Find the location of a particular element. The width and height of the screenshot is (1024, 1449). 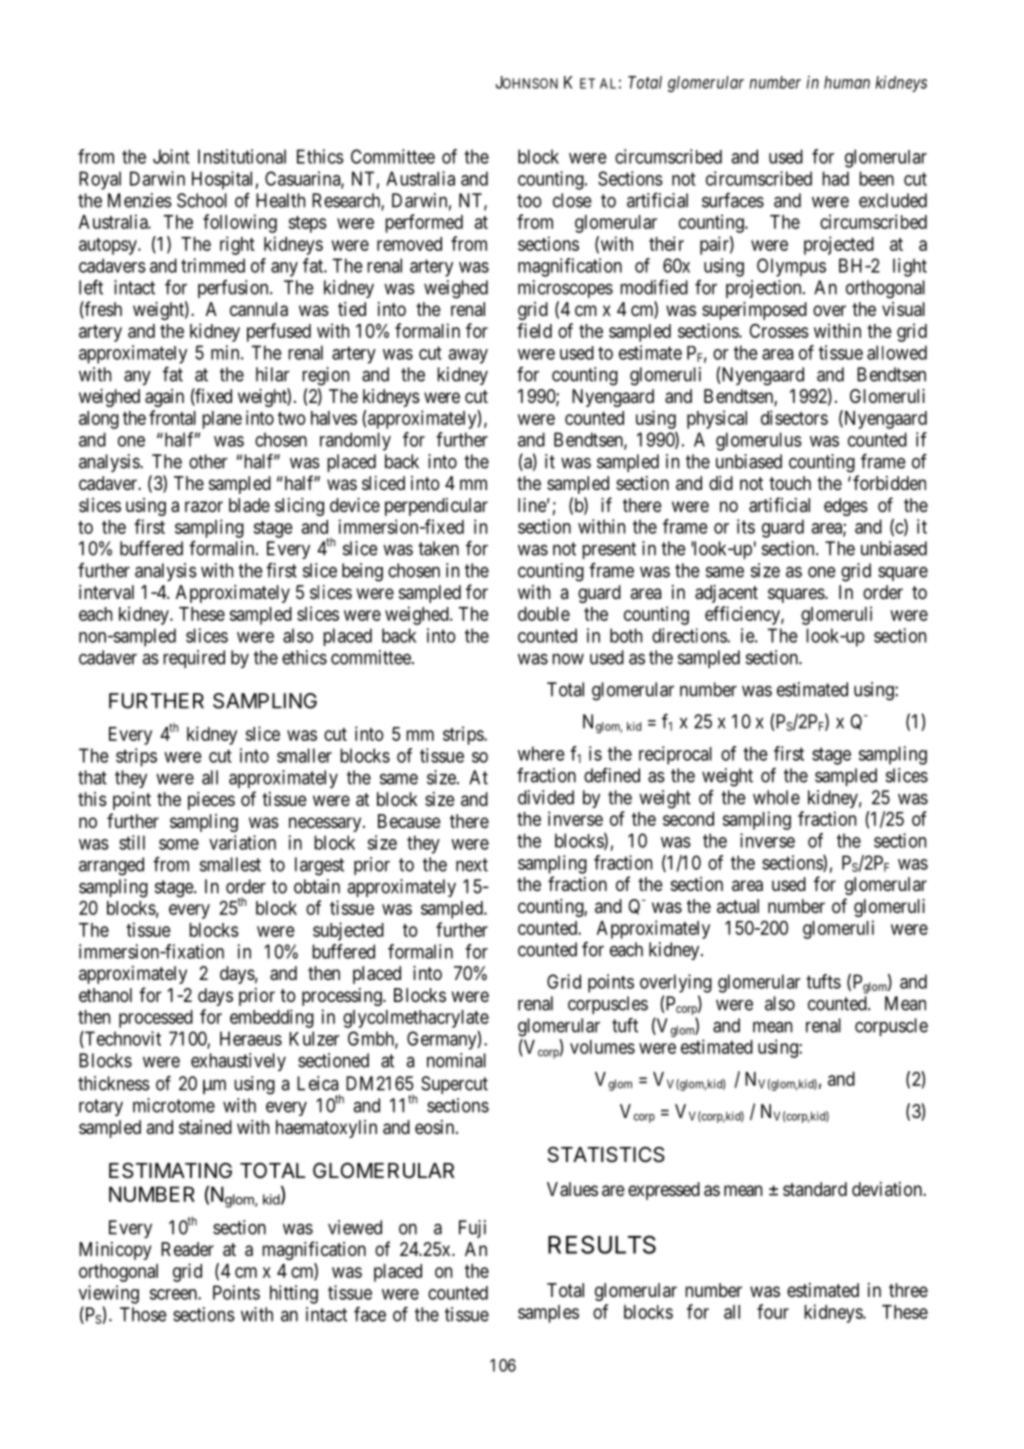

human is located at coordinates (847, 82).
